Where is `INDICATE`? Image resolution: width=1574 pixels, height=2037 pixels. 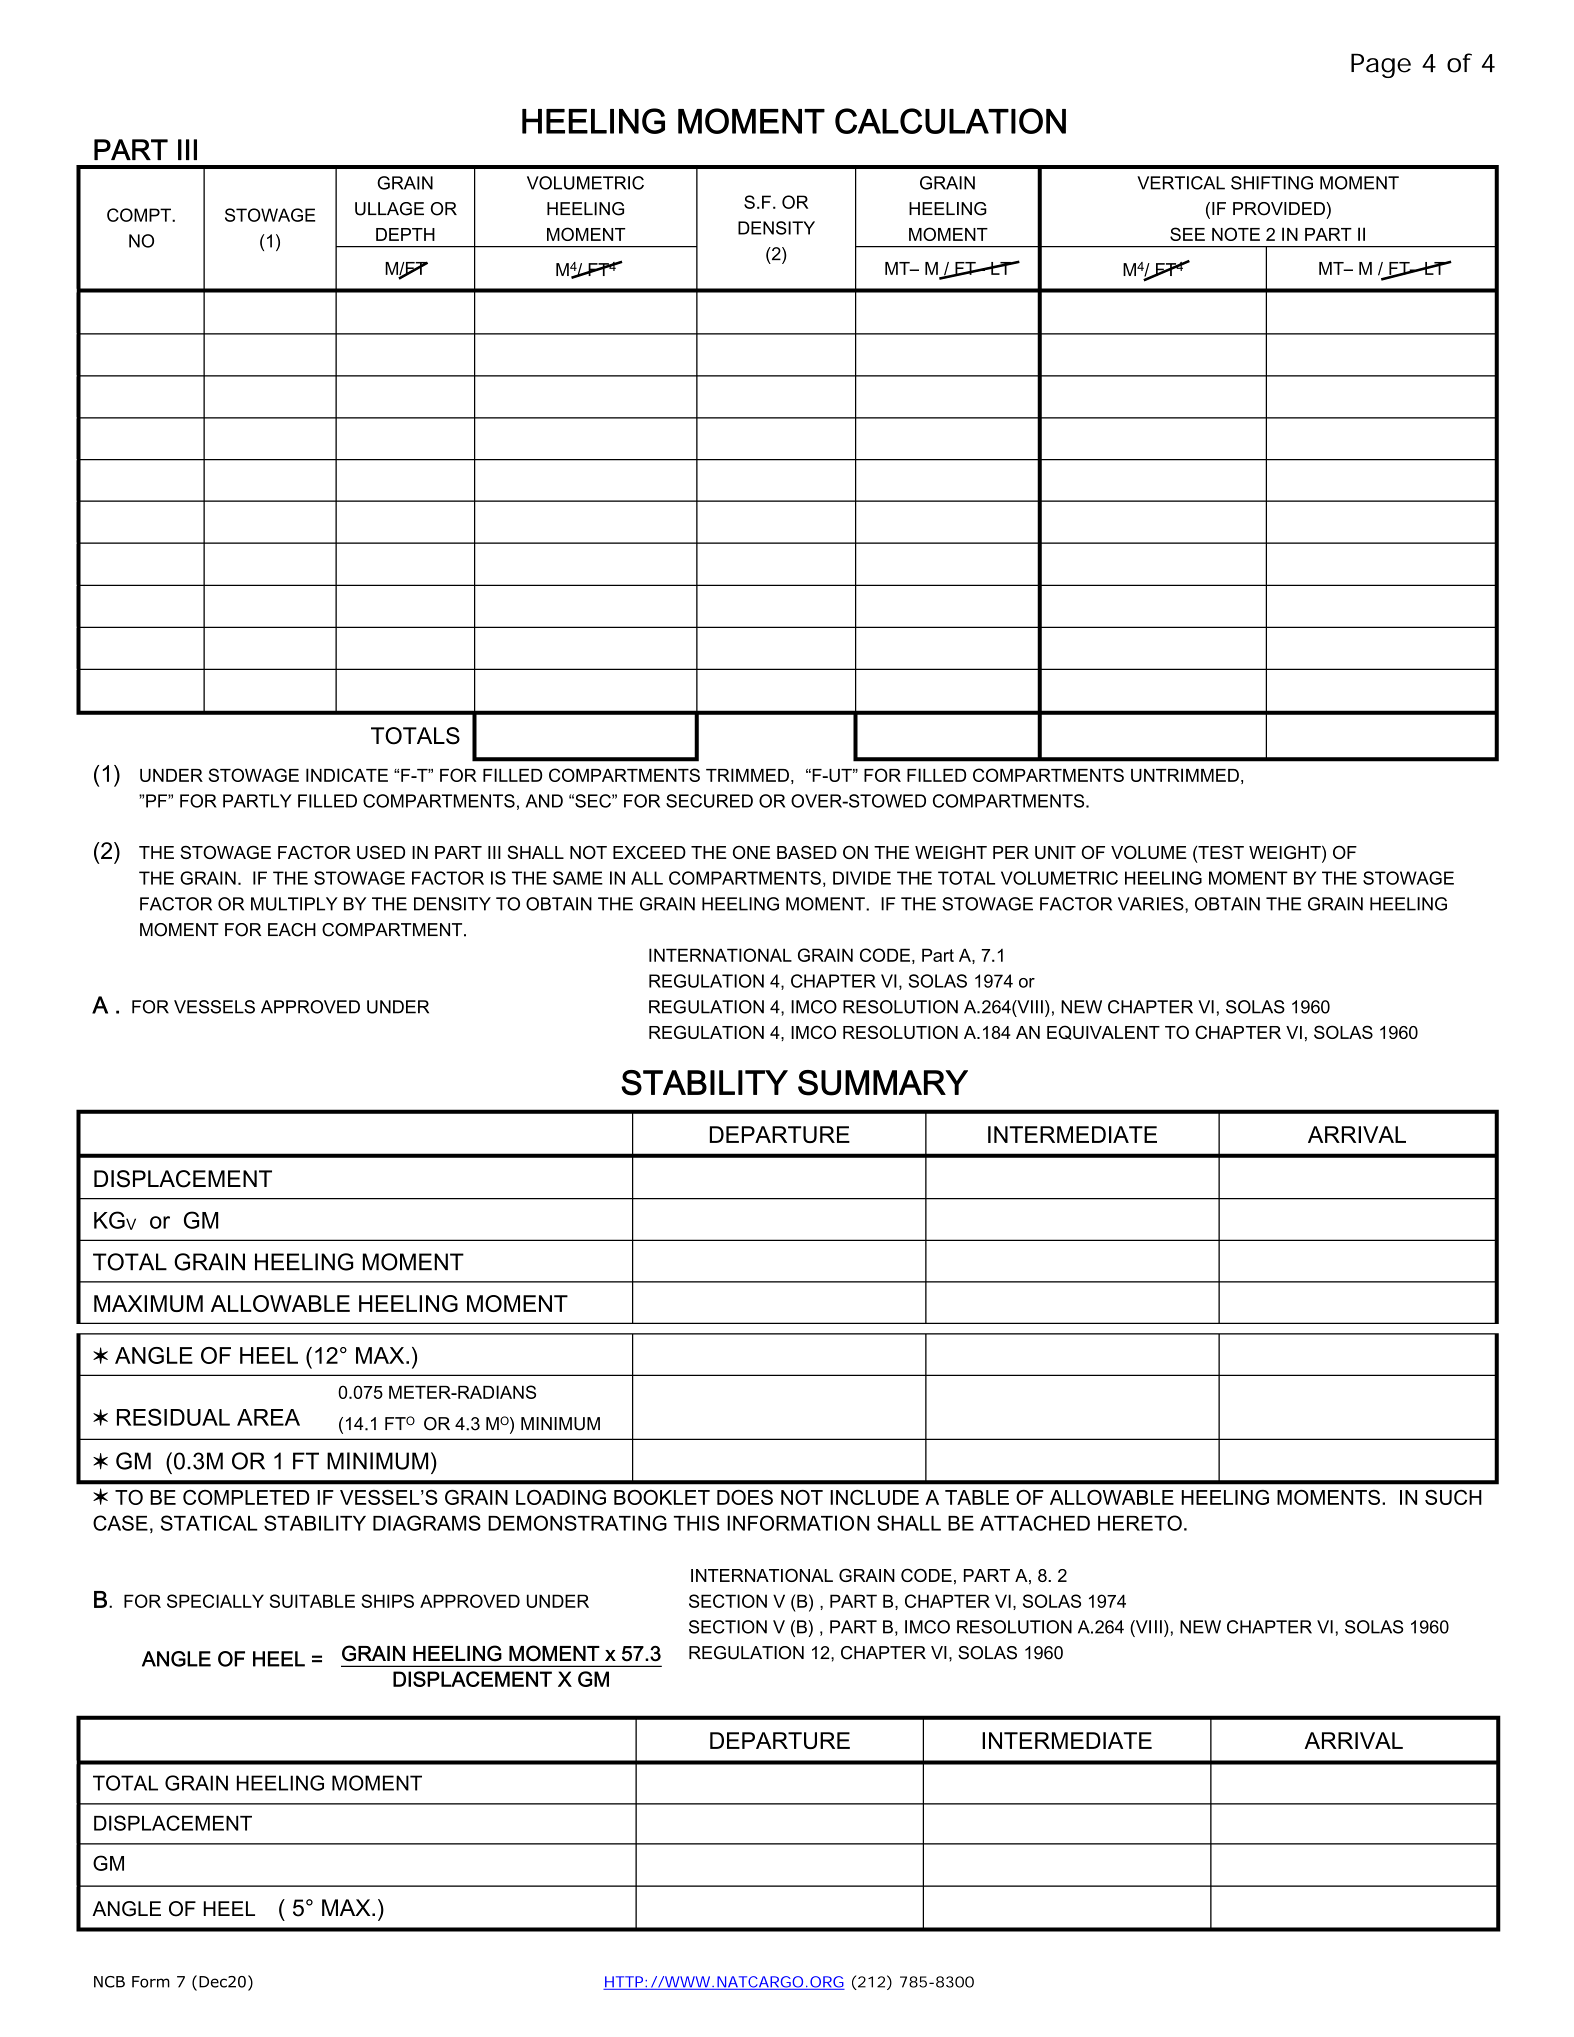
INDICATE is located at coordinates (347, 775).
